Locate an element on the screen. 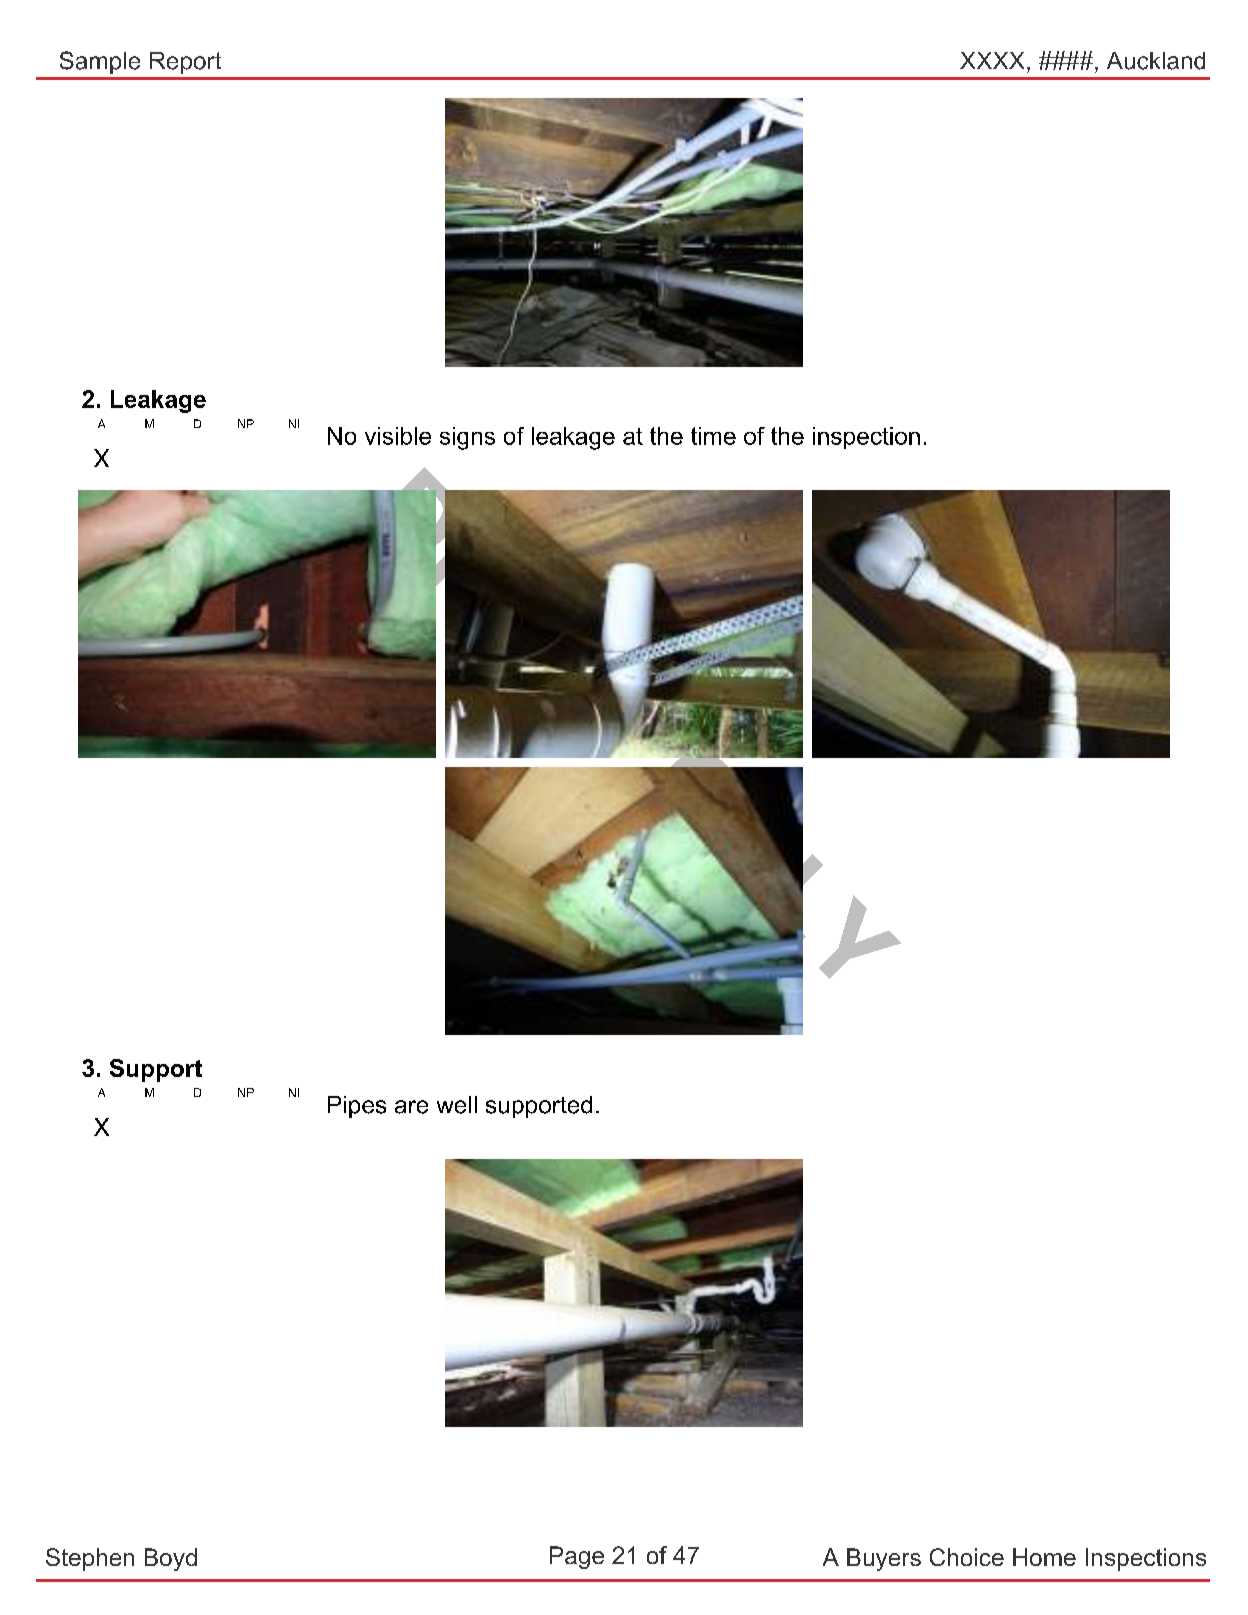 This screenshot has height=1615, width=1248. Pipes is located at coordinates (357, 1107).
